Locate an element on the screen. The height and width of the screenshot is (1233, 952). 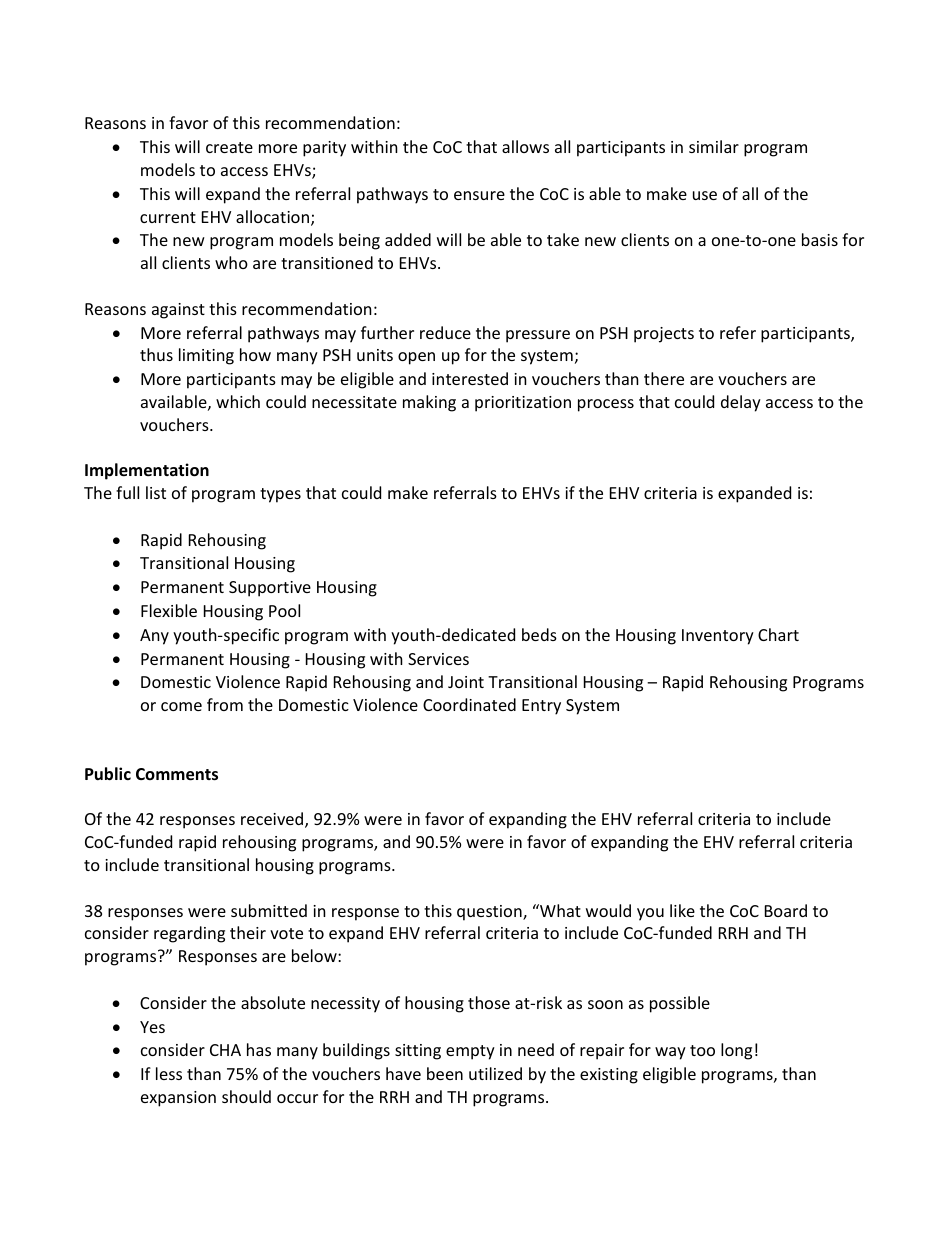
Inventory is located at coordinates (718, 637).
